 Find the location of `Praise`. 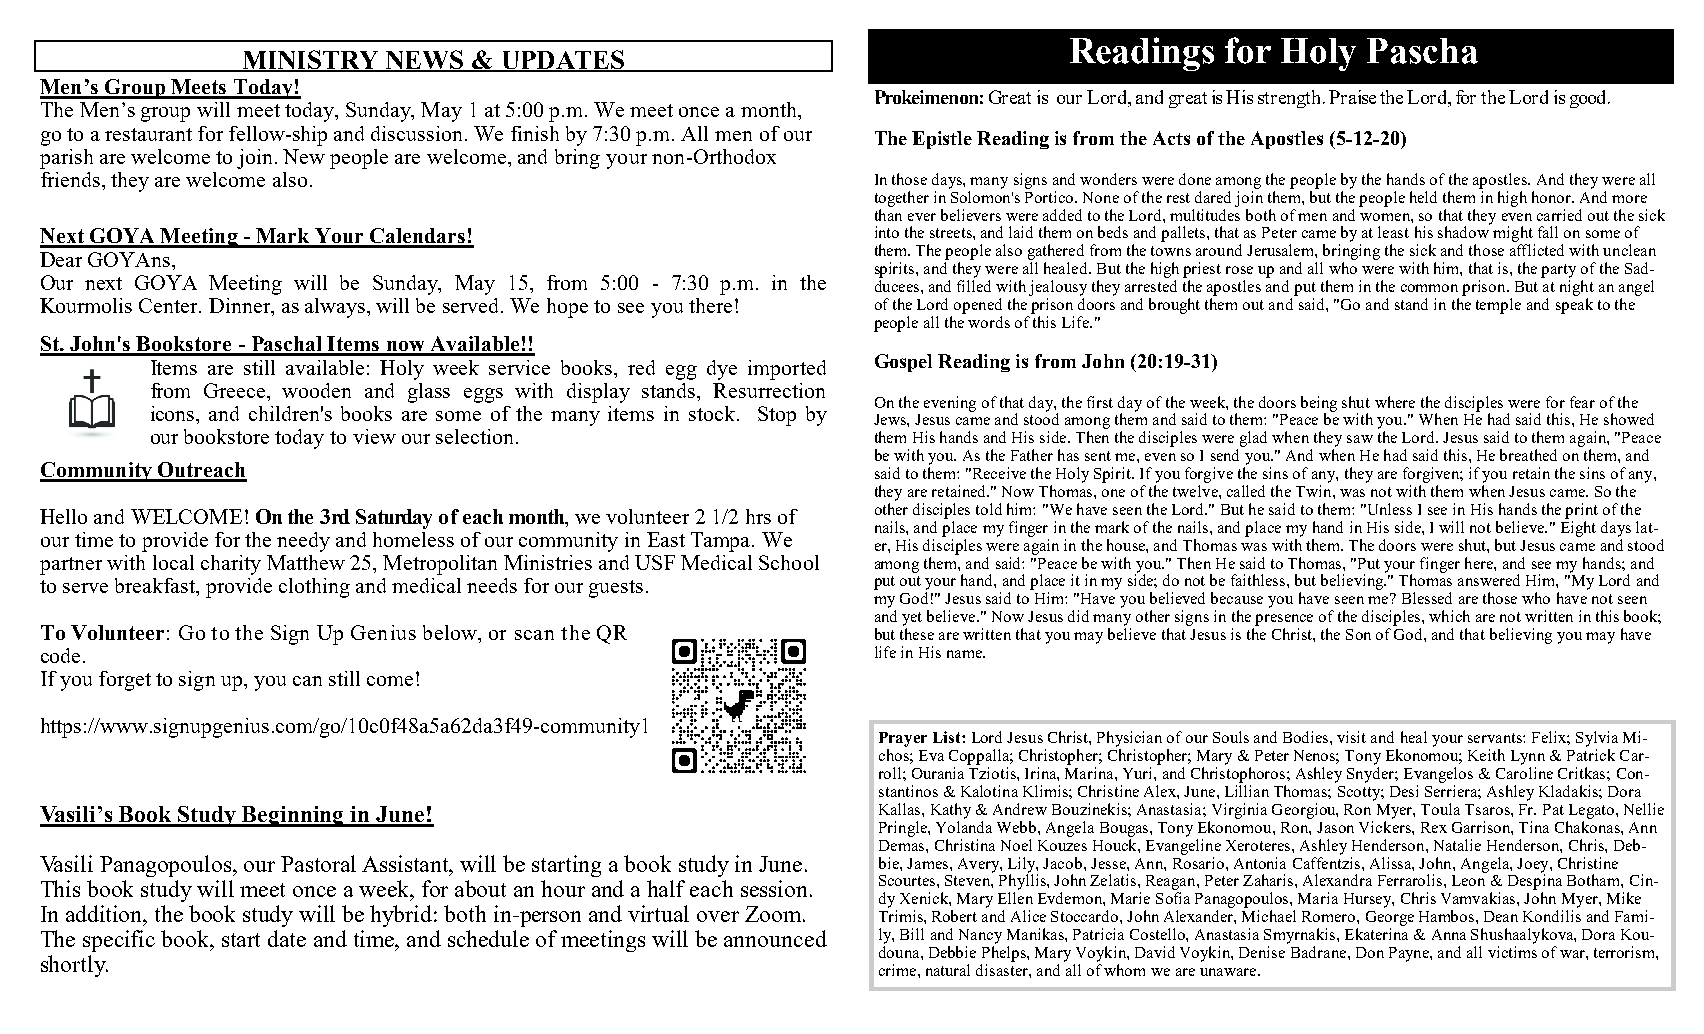

Praise is located at coordinates (1352, 97).
